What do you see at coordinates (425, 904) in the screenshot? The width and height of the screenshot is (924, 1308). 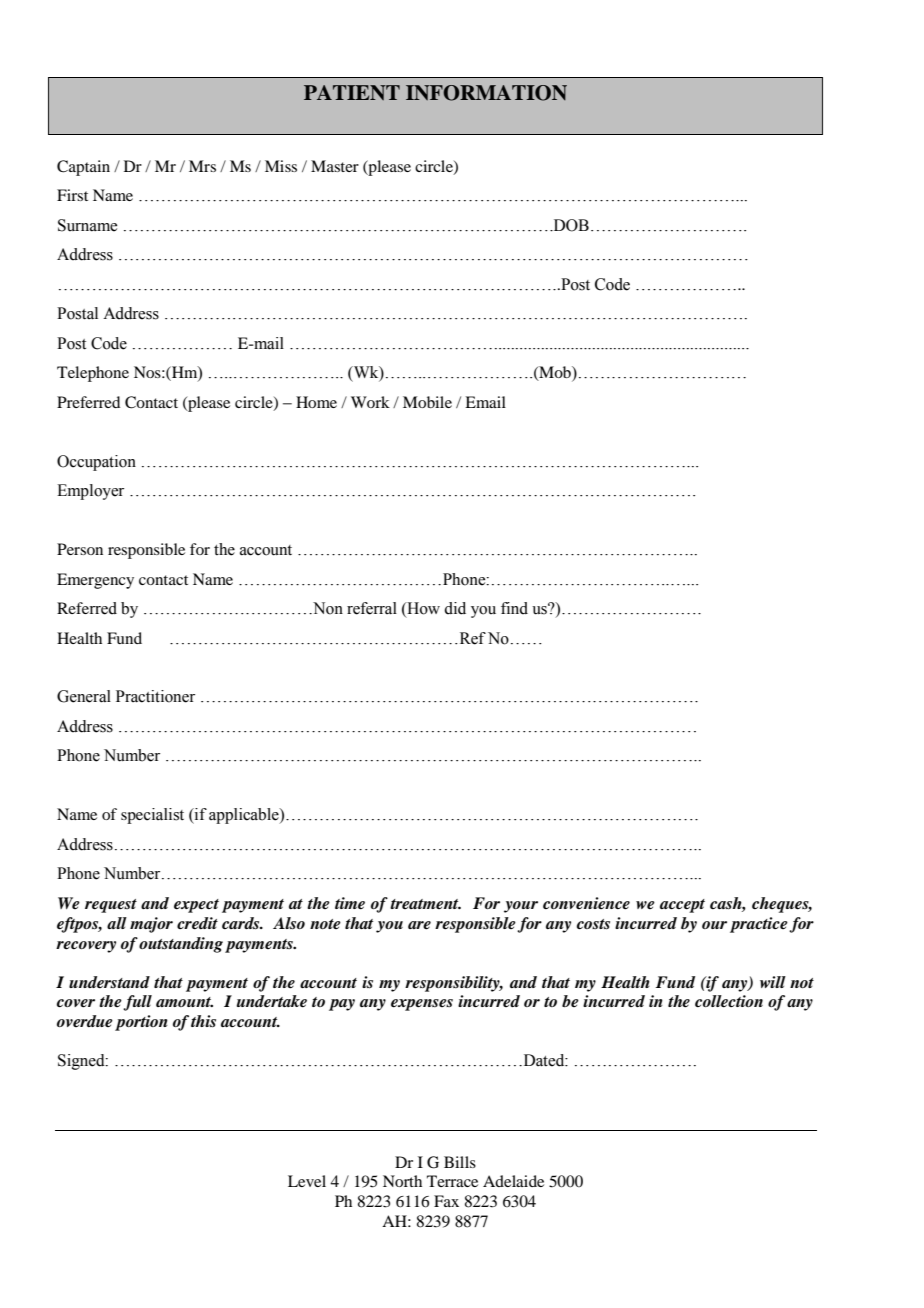 I see `treatment` at bounding box center [425, 904].
